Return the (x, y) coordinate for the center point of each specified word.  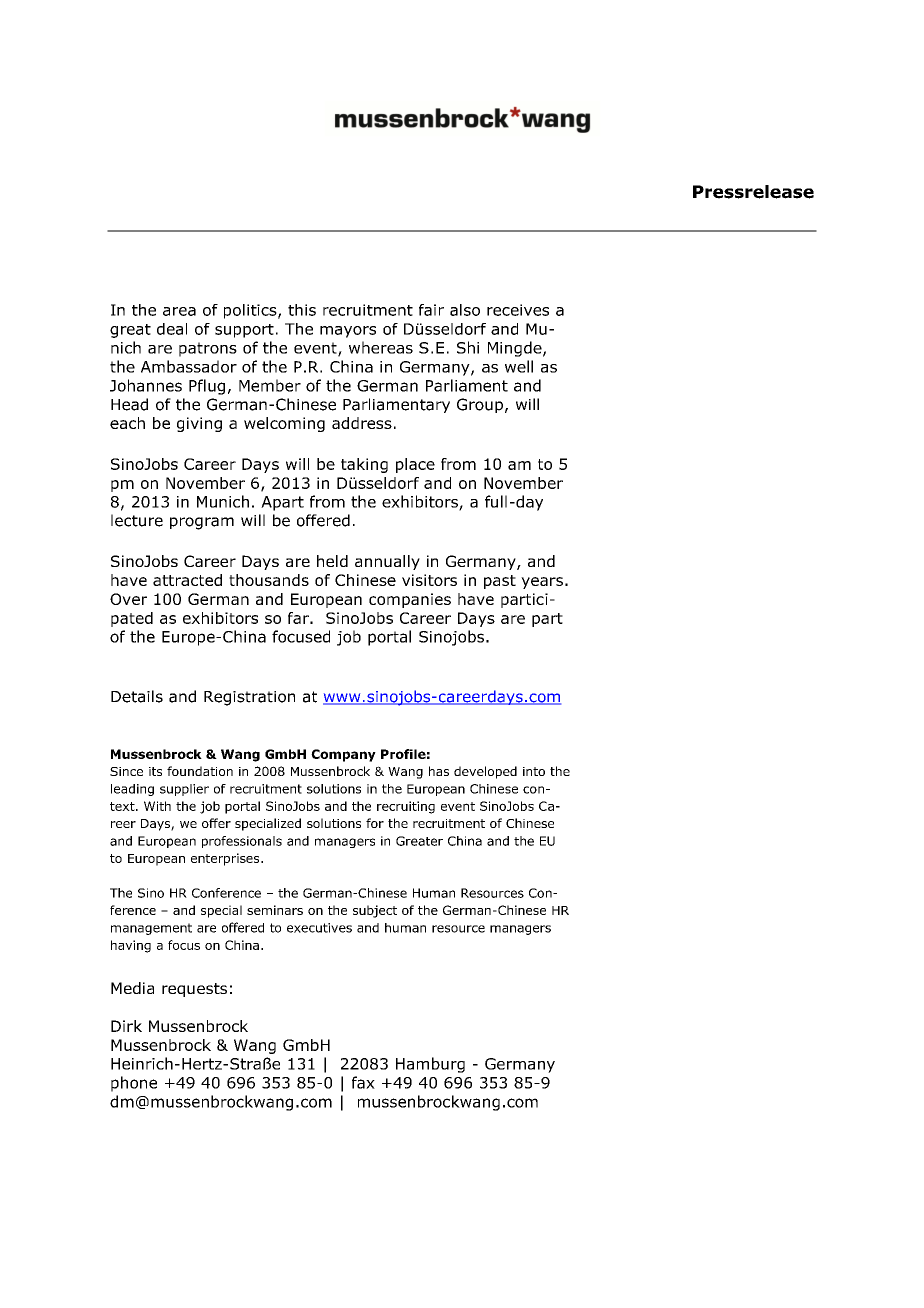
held (332, 561)
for (375, 823)
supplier (184, 790)
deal (172, 329)
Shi (468, 347)
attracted (187, 580)
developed (485, 772)
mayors (348, 332)
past (500, 582)
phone (134, 1084)
